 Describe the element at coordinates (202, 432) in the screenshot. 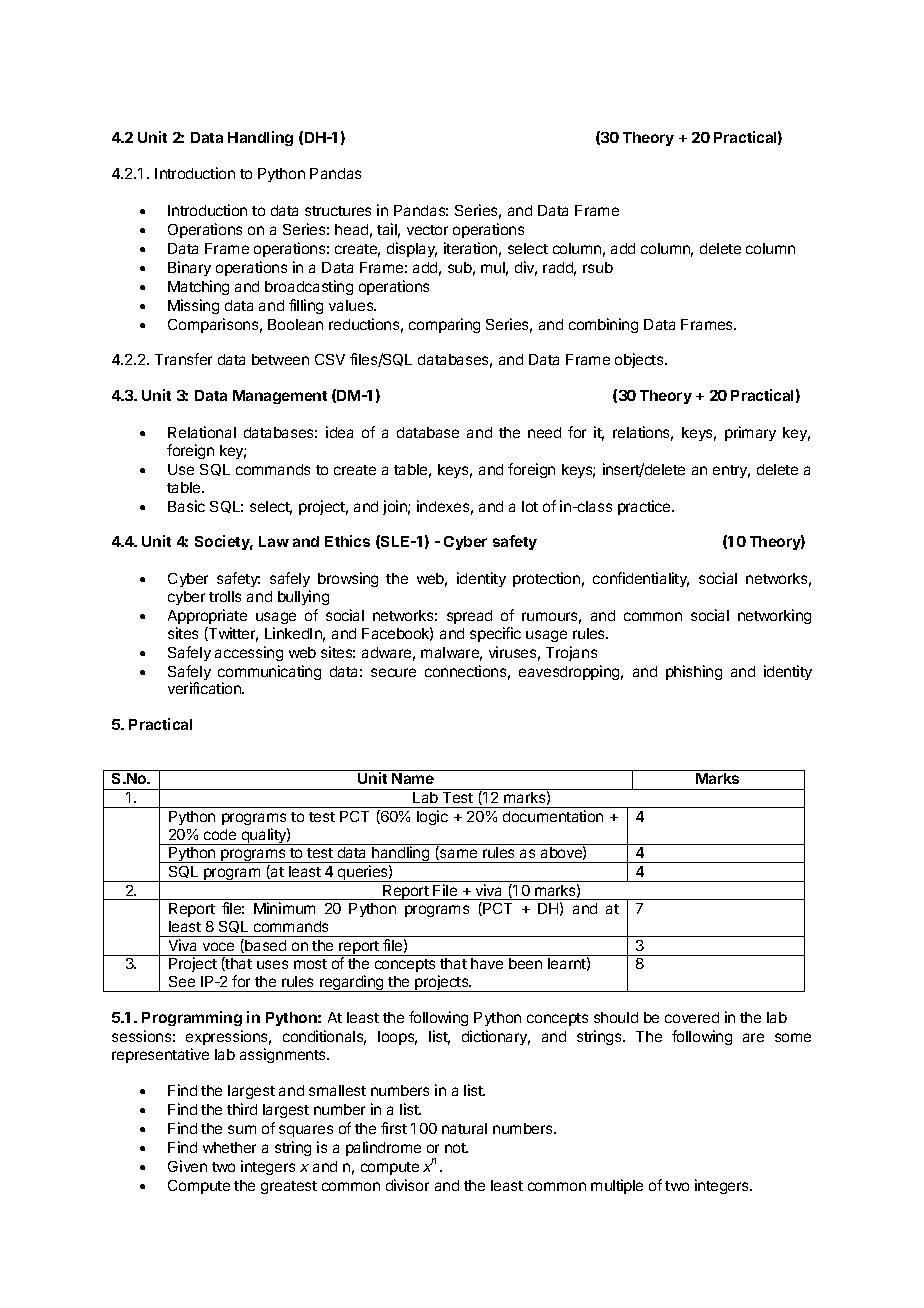

I see `Relational` at that location.
